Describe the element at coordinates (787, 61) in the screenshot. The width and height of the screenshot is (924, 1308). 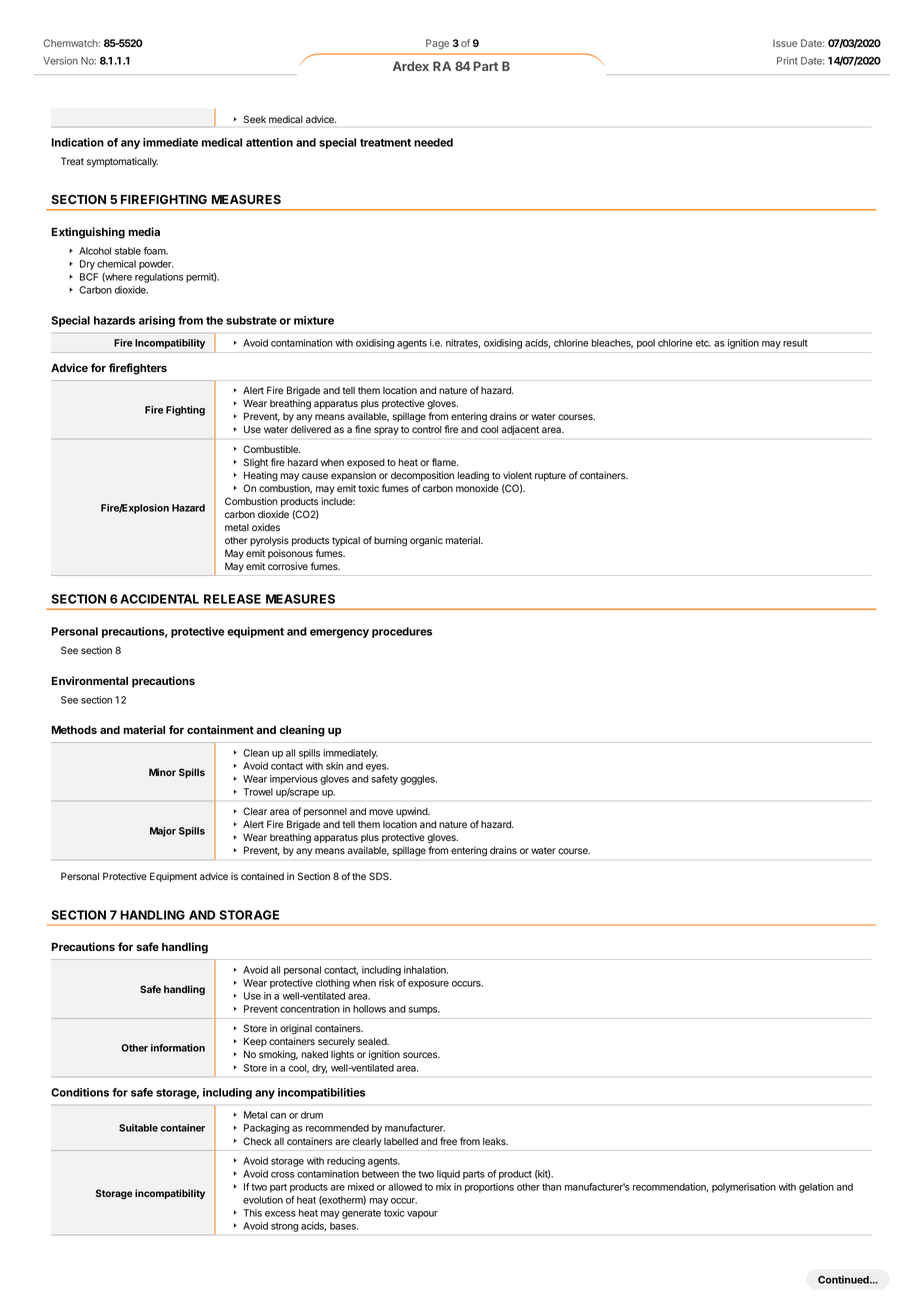
I see `Print` at that location.
